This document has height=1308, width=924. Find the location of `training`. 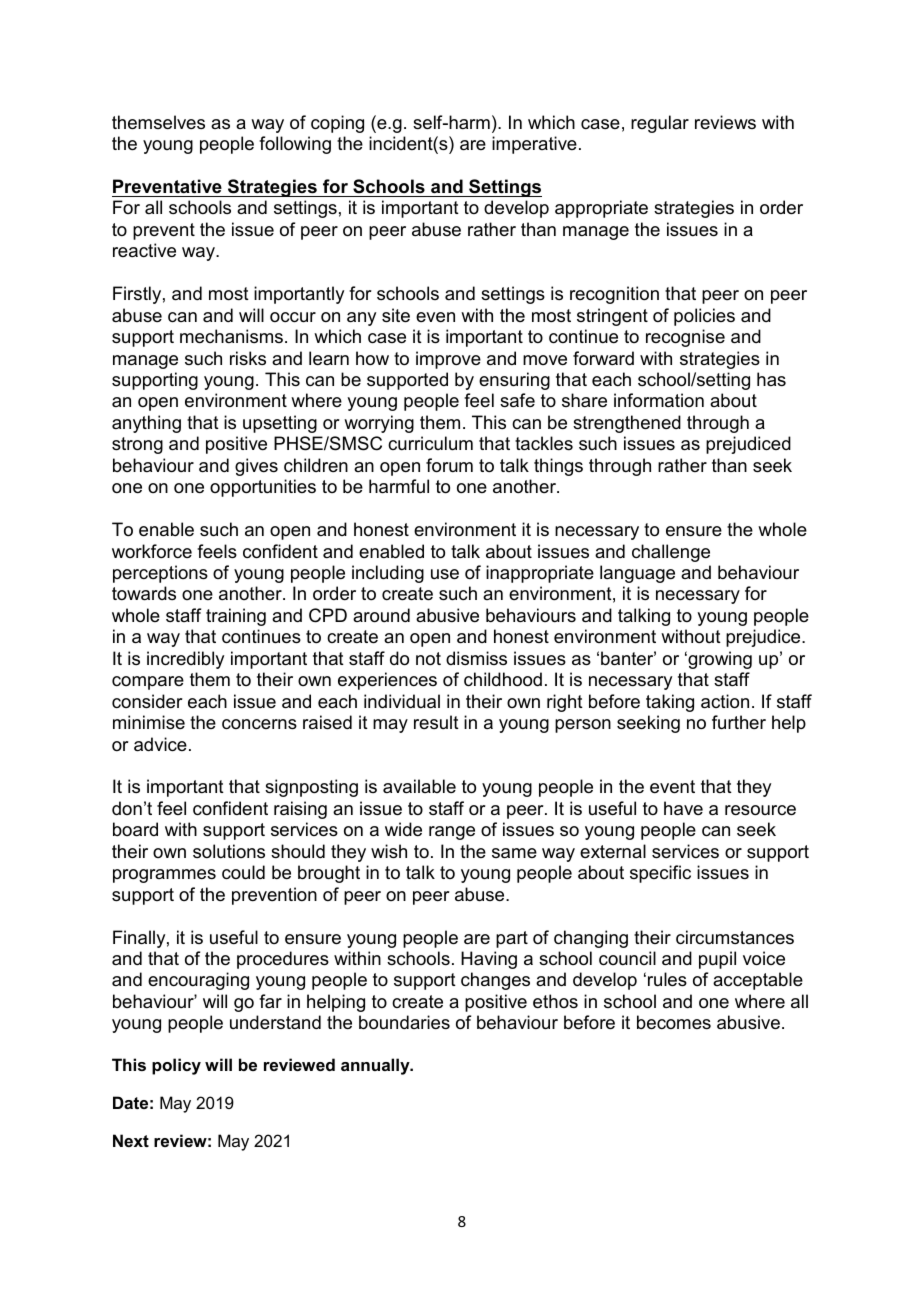

training is located at coordinates (236, 617).
